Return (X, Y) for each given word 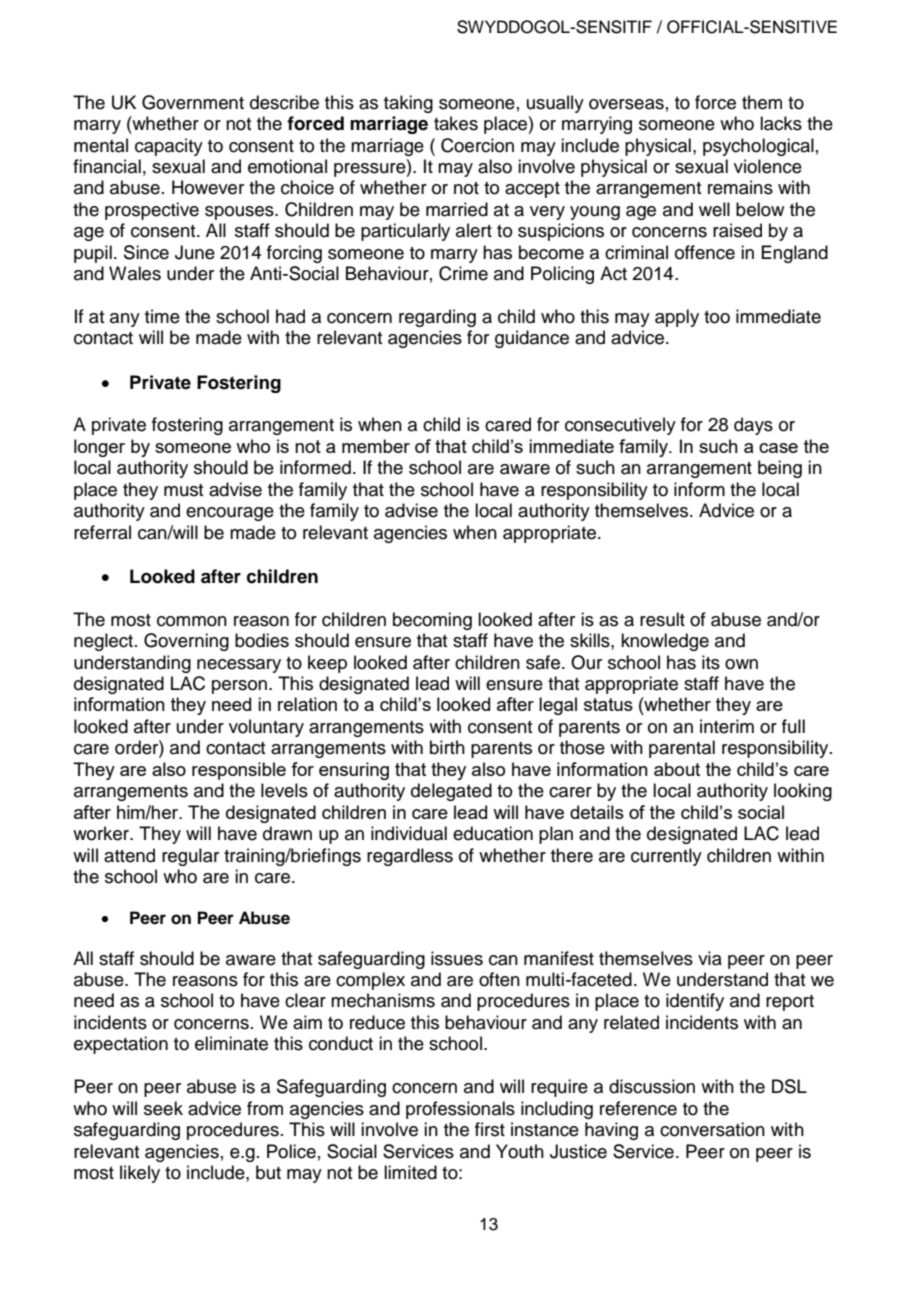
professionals (460, 1110)
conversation (712, 1129)
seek (163, 1108)
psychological (758, 147)
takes (456, 123)
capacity (169, 147)
